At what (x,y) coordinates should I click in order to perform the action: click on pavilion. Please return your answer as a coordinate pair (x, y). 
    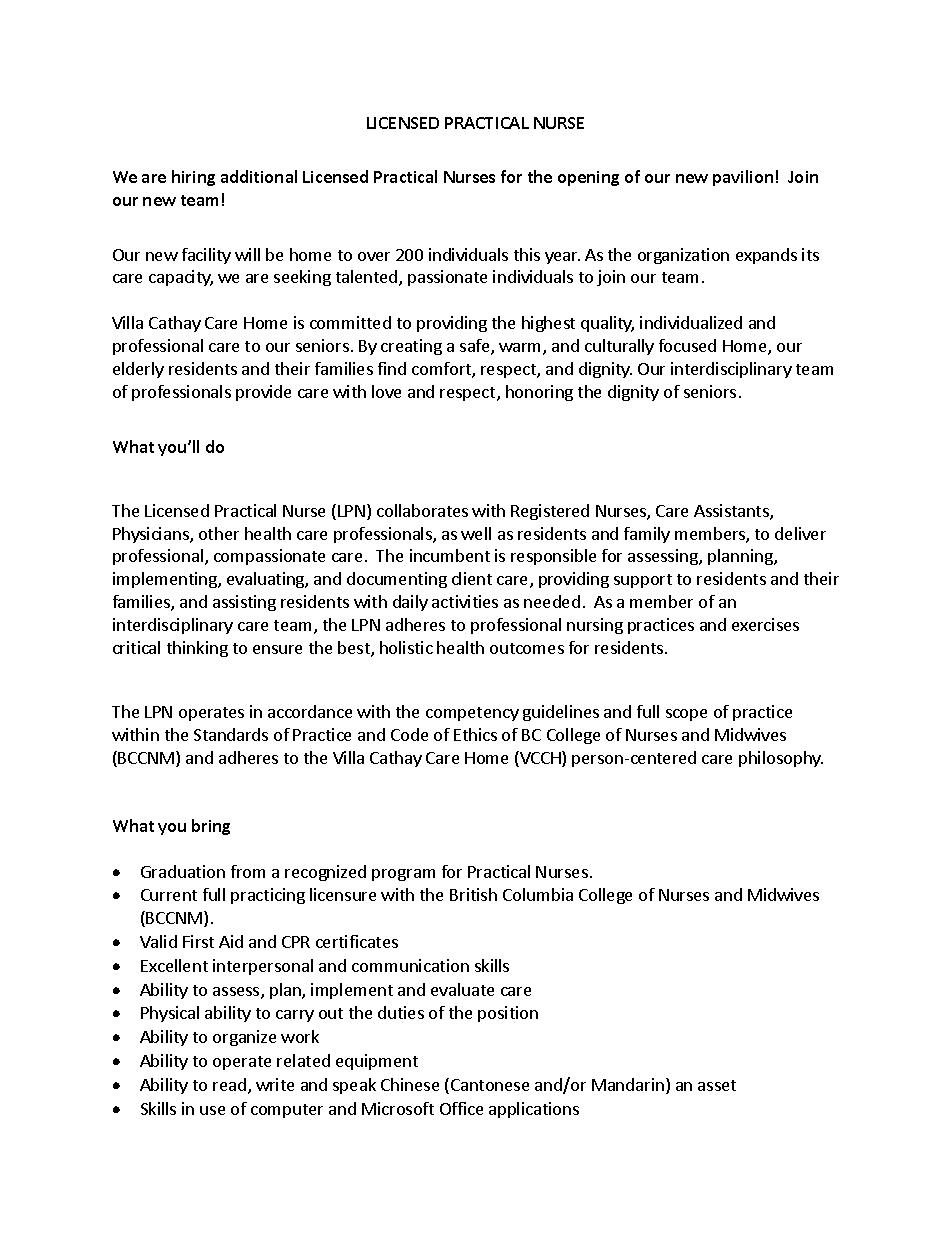
    Looking at the image, I should click on (743, 178).
